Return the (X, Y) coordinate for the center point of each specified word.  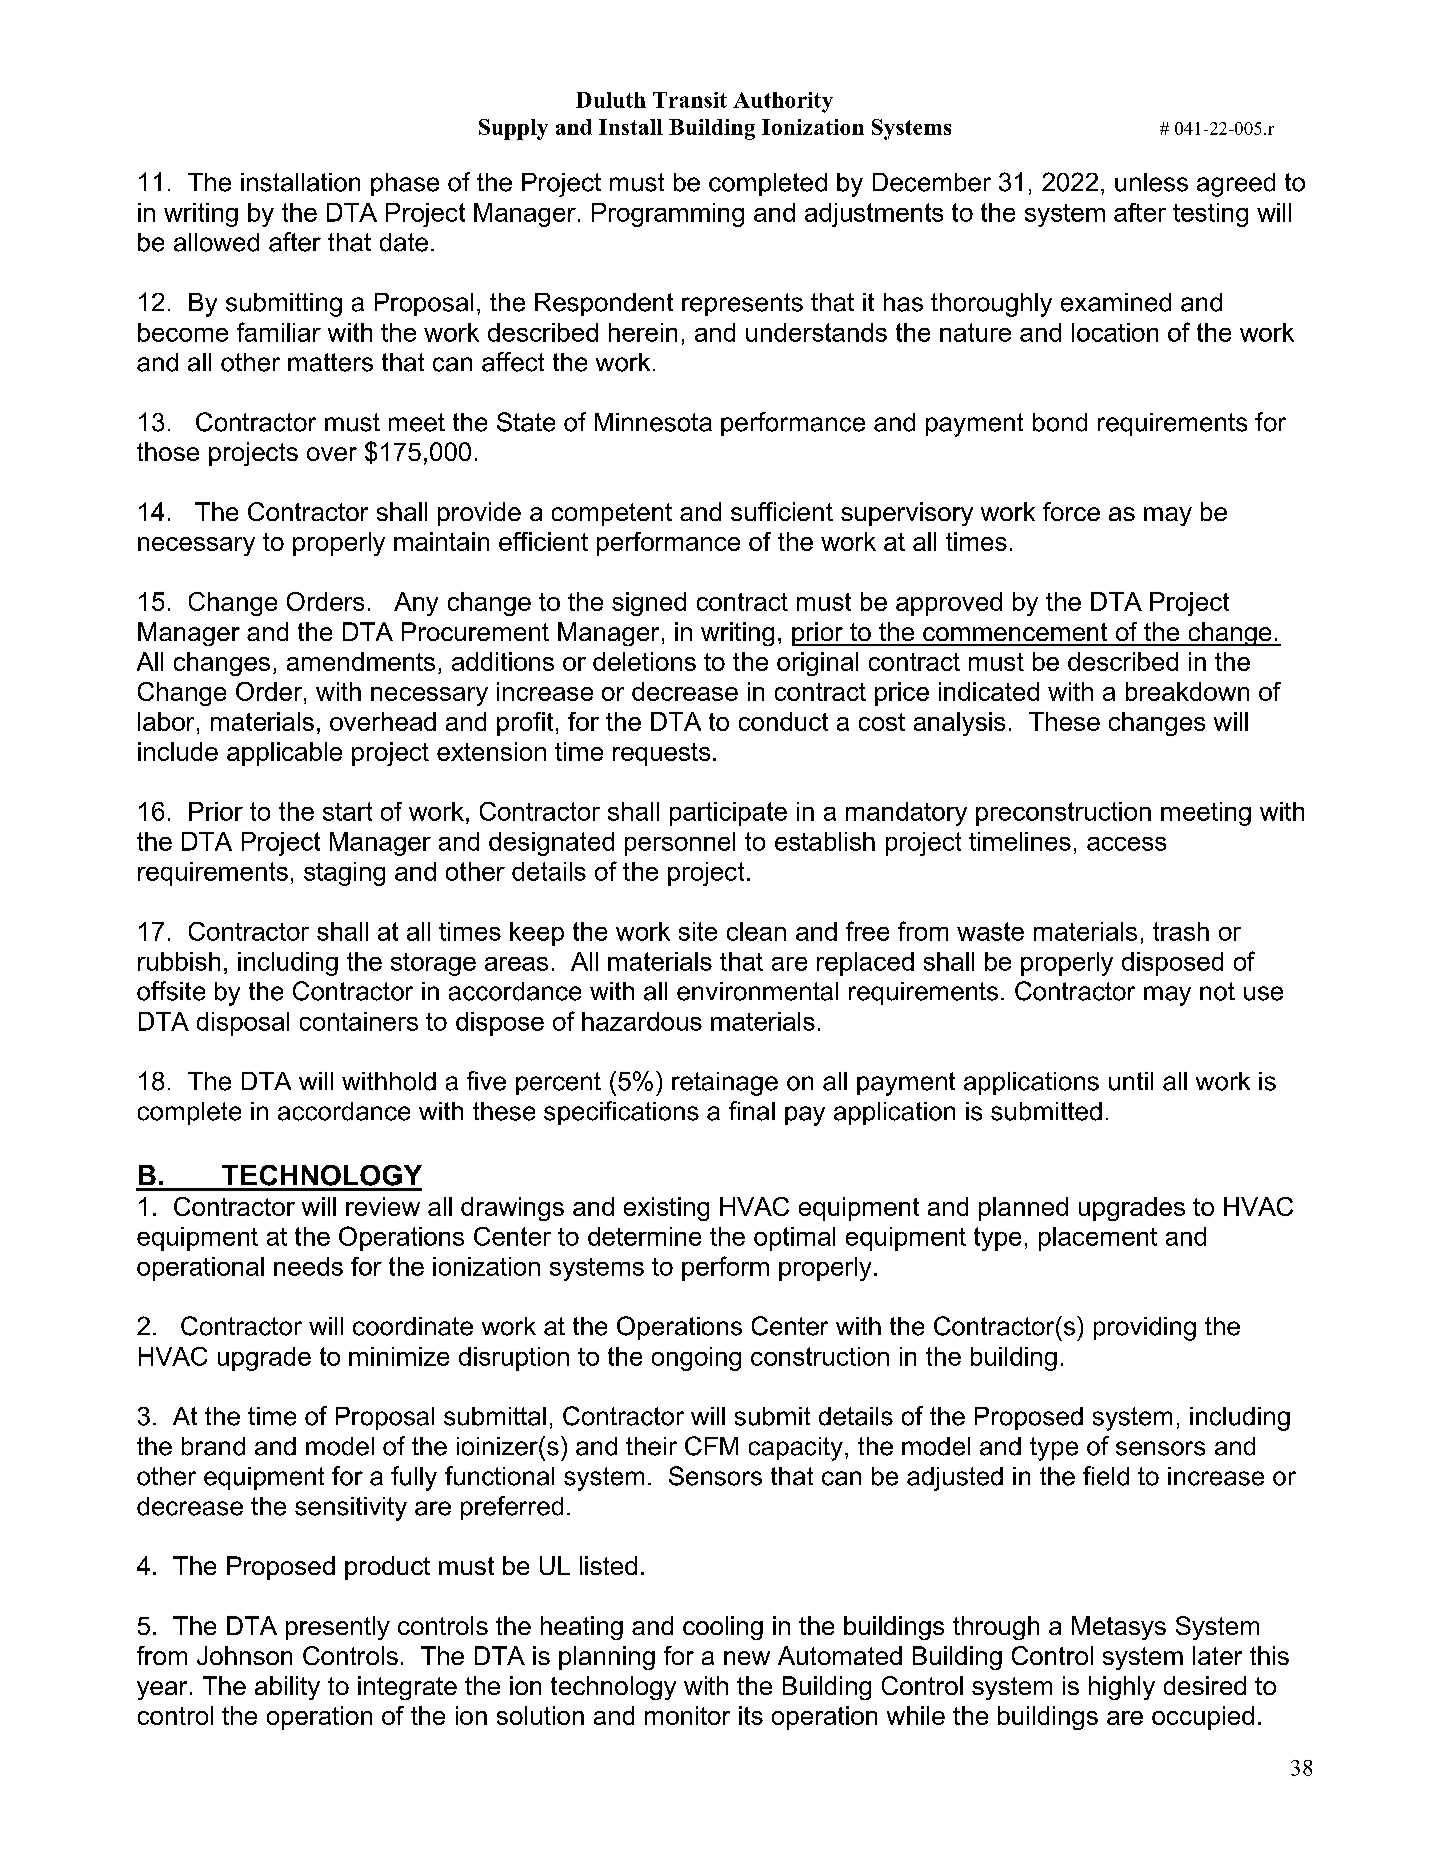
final (752, 1111)
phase (405, 184)
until (1131, 1081)
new (747, 1658)
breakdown (1187, 691)
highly (1122, 1688)
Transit (690, 100)
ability (287, 1688)
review (383, 1206)
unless (1151, 182)
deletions (644, 661)
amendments (361, 661)
